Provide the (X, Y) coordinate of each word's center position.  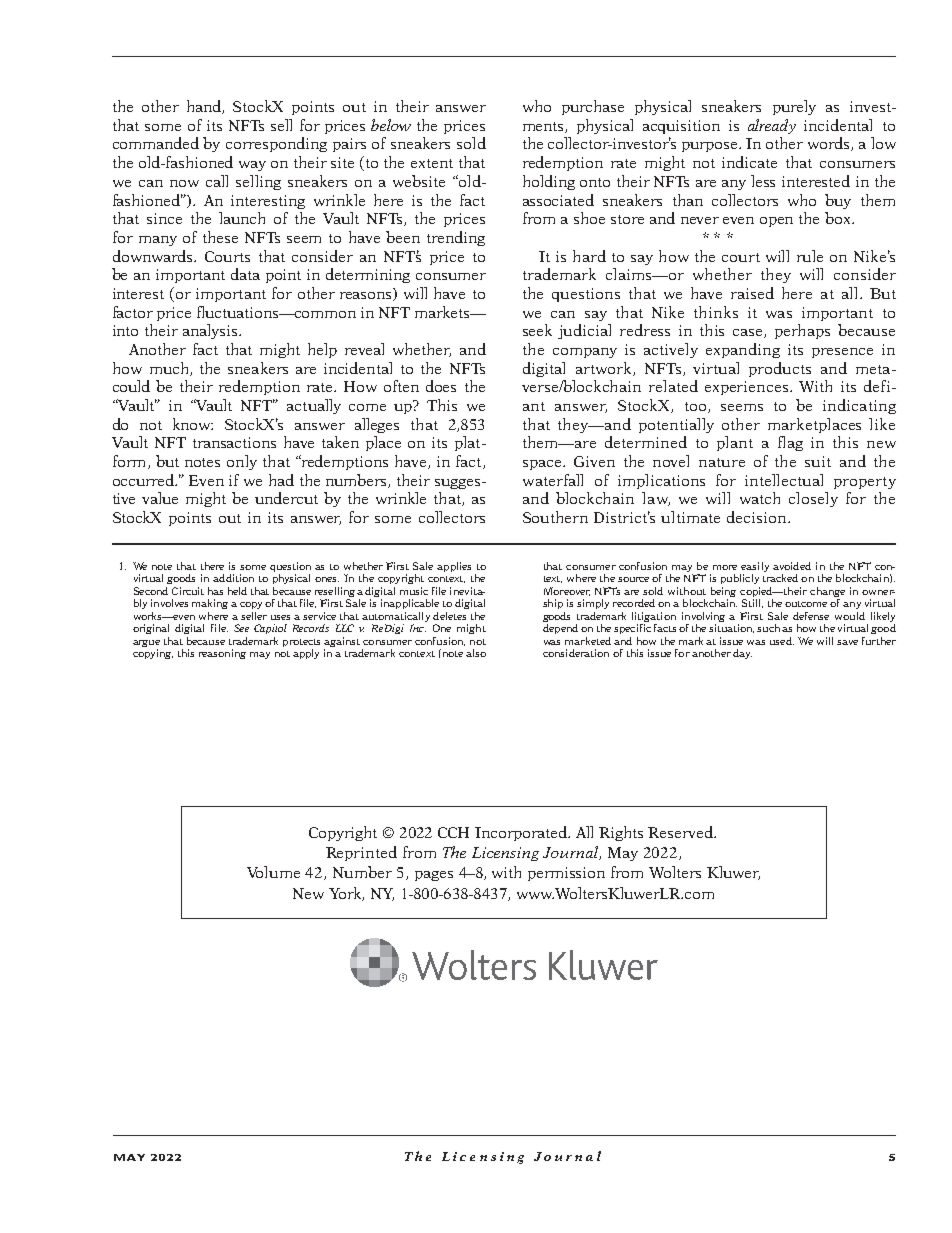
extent (432, 163)
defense (811, 616)
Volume (273, 872)
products (780, 369)
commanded (156, 143)
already (772, 126)
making (210, 604)
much (170, 369)
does (441, 386)
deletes (449, 616)
